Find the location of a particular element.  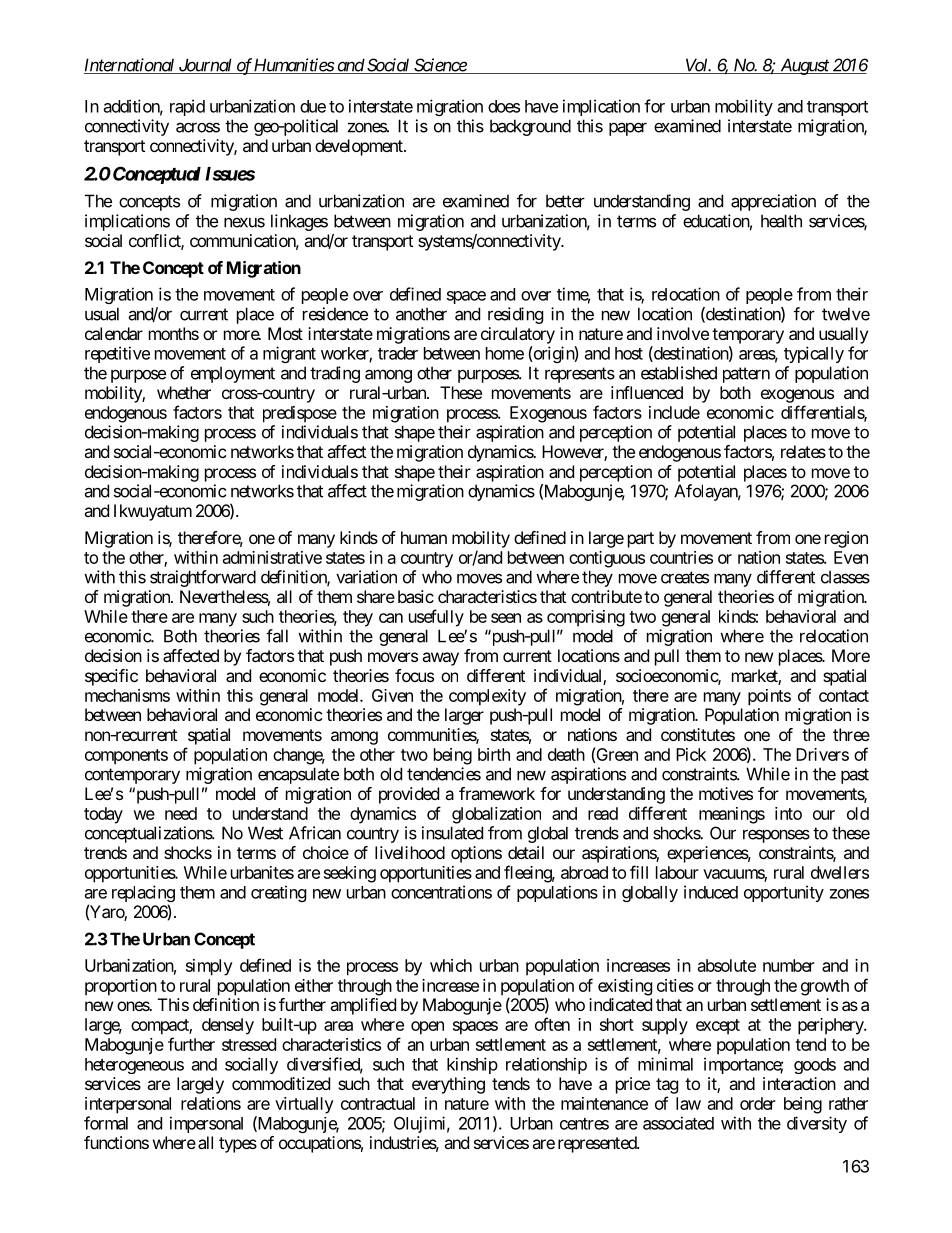

contact is located at coordinates (844, 696).
